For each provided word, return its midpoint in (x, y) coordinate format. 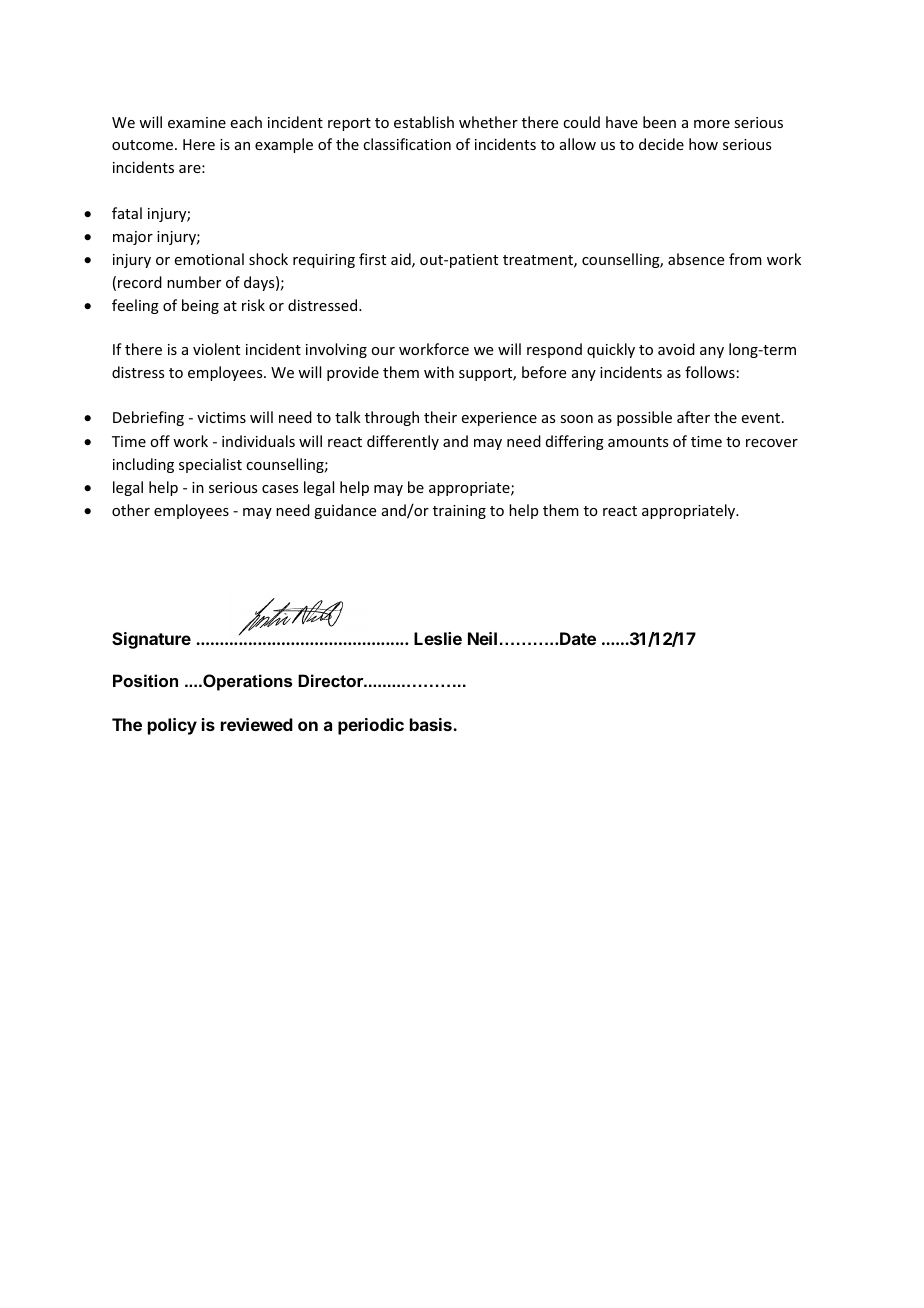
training (459, 512)
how (703, 144)
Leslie (438, 638)
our (383, 351)
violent (216, 349)
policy (172, 726)
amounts (638, 442)
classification (407, 144)
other (131, 510)
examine (197, 122)
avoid (676, 349)
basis (432, 724)
